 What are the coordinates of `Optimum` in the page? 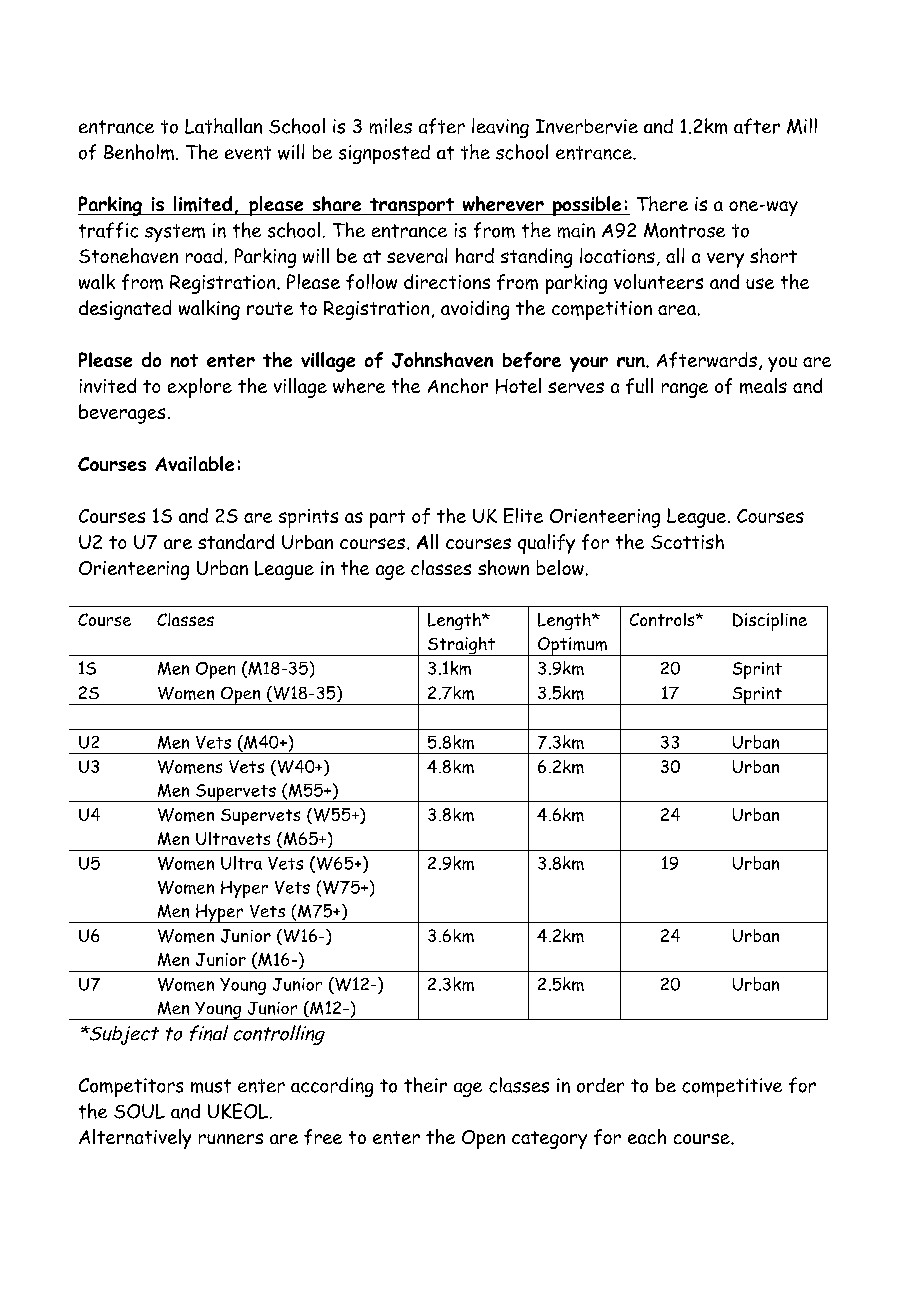 It's located at (572, 646).
